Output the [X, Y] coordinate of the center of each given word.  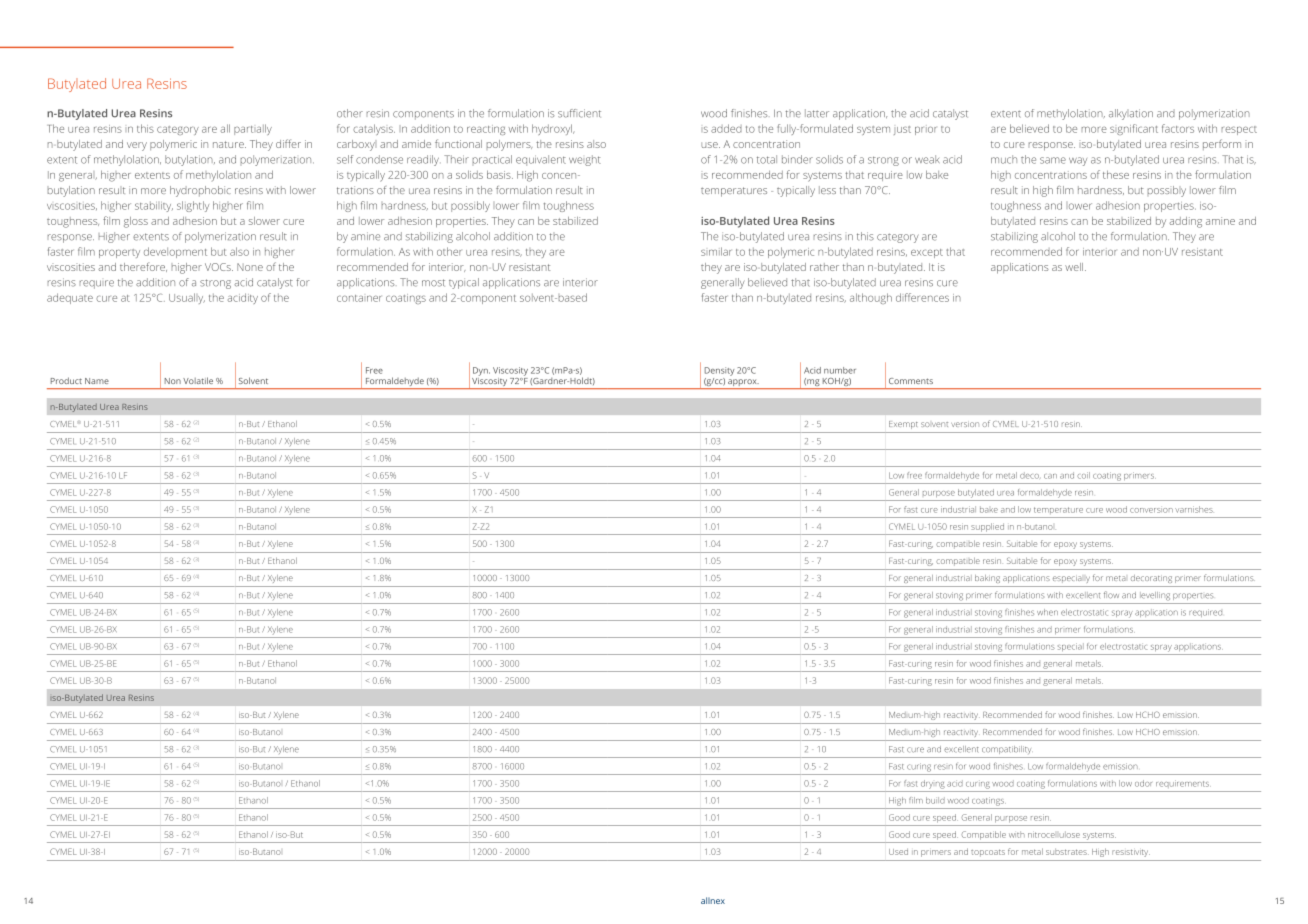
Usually [187, 298]
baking [987, 579]
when [1047, 612]
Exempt [903, 425]
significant [1134, 129]
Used [898, 852]
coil [1083, 475]
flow [1111, 595]
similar [716, 251]
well [1074, 267]
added [726, 128]
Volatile [198, 380]
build [935, 800]
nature [229, 144]
